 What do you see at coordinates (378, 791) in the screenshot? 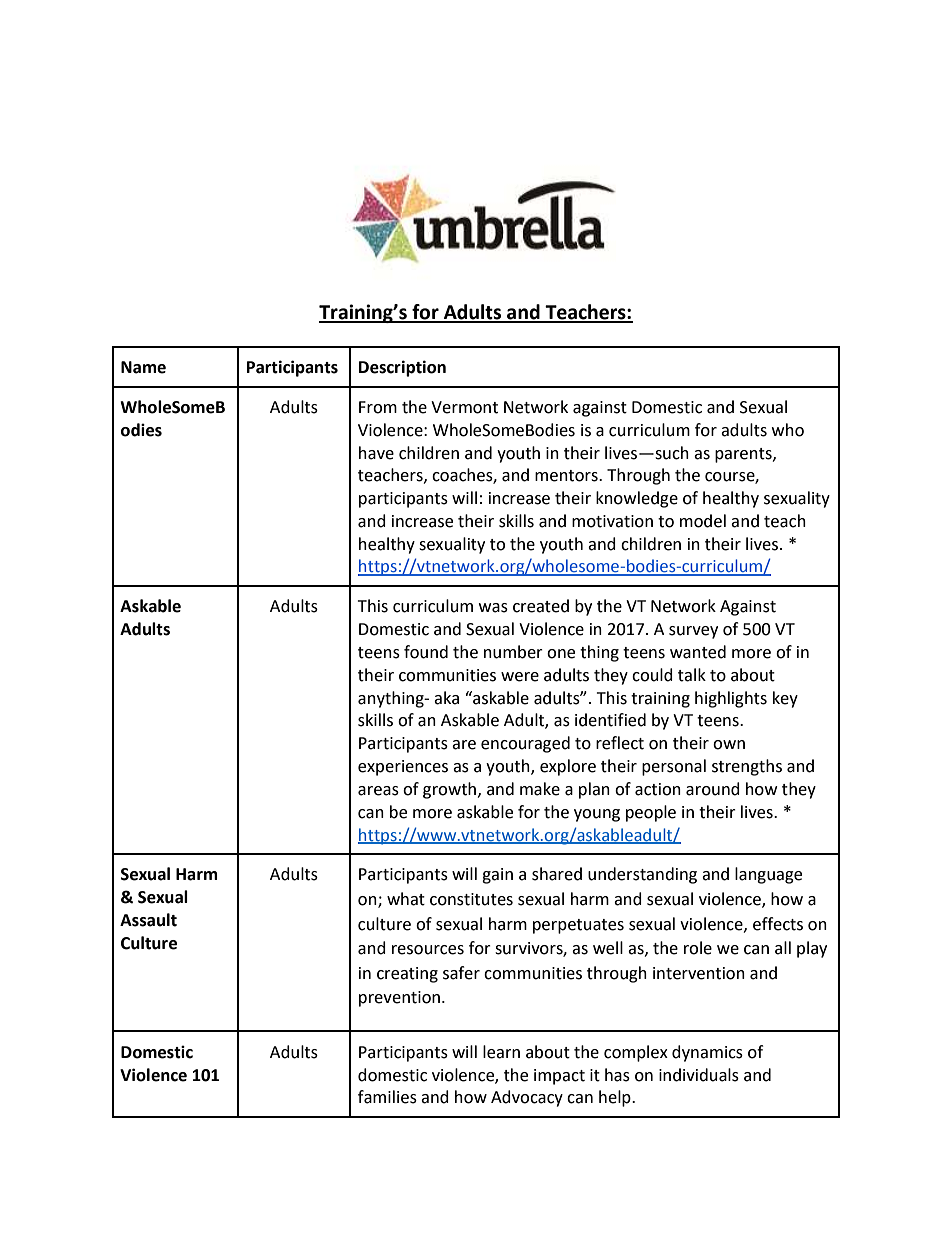
I see `areas` at bounding box center [378, 791].
